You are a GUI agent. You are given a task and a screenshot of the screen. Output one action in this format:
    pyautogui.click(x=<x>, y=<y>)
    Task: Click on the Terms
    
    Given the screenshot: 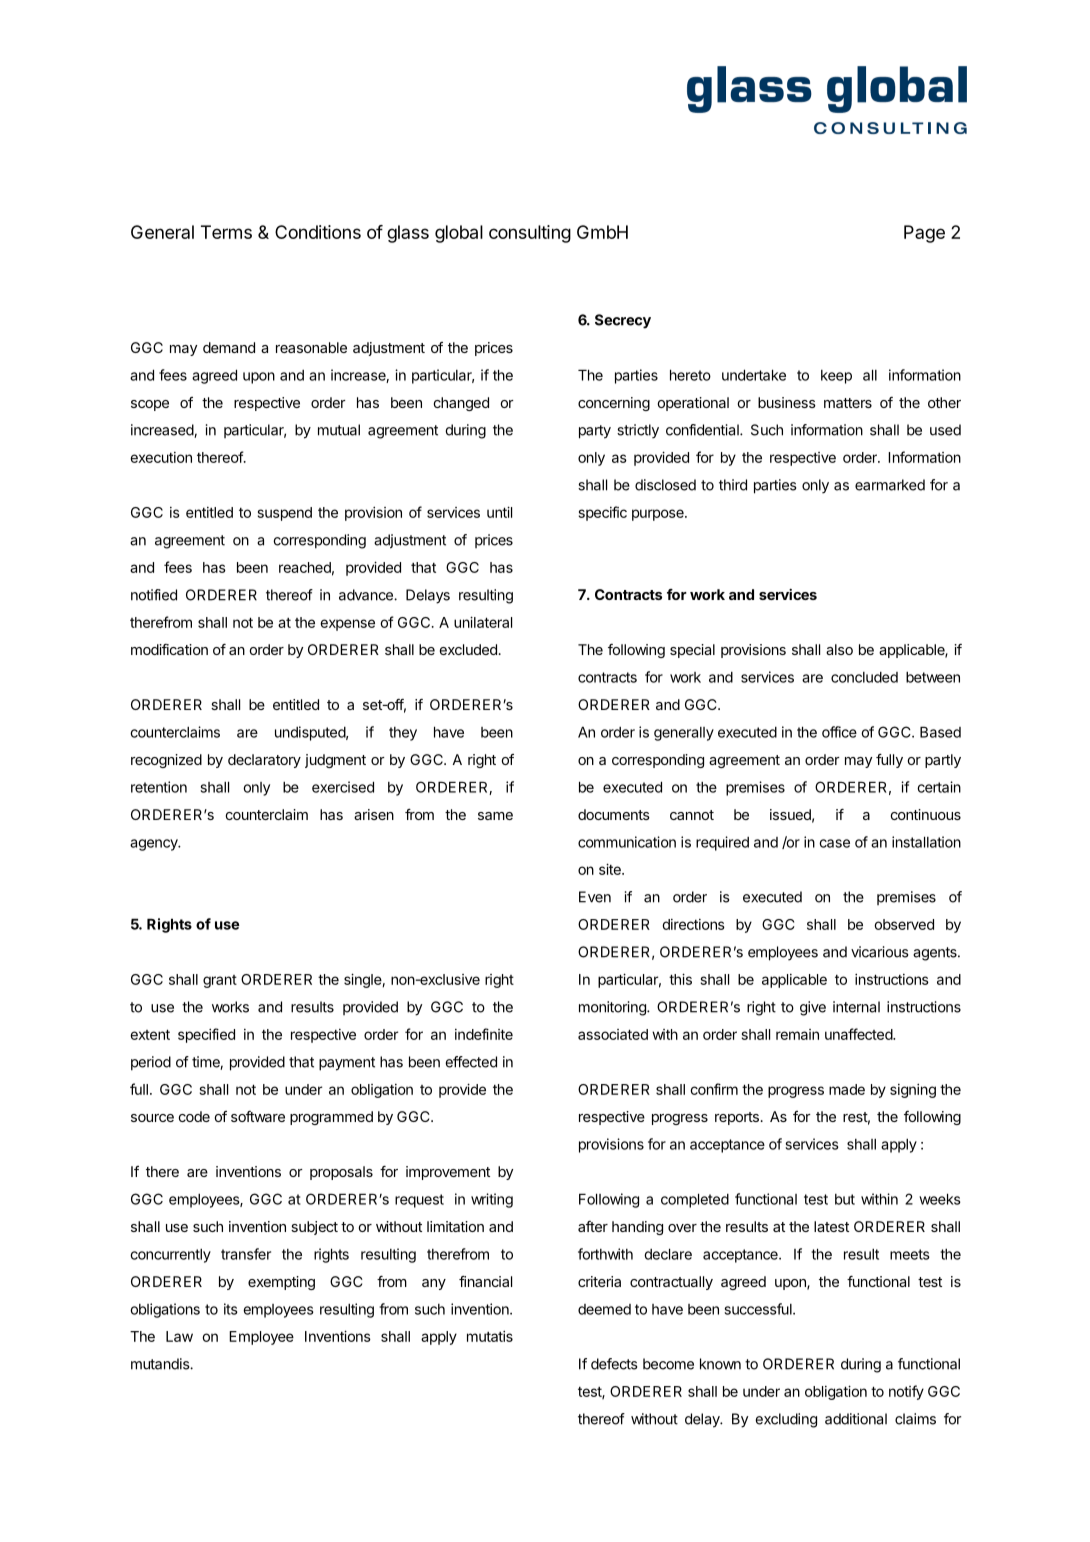 What is the action you would take?
    pyautogui.click(x=226, y=232)
